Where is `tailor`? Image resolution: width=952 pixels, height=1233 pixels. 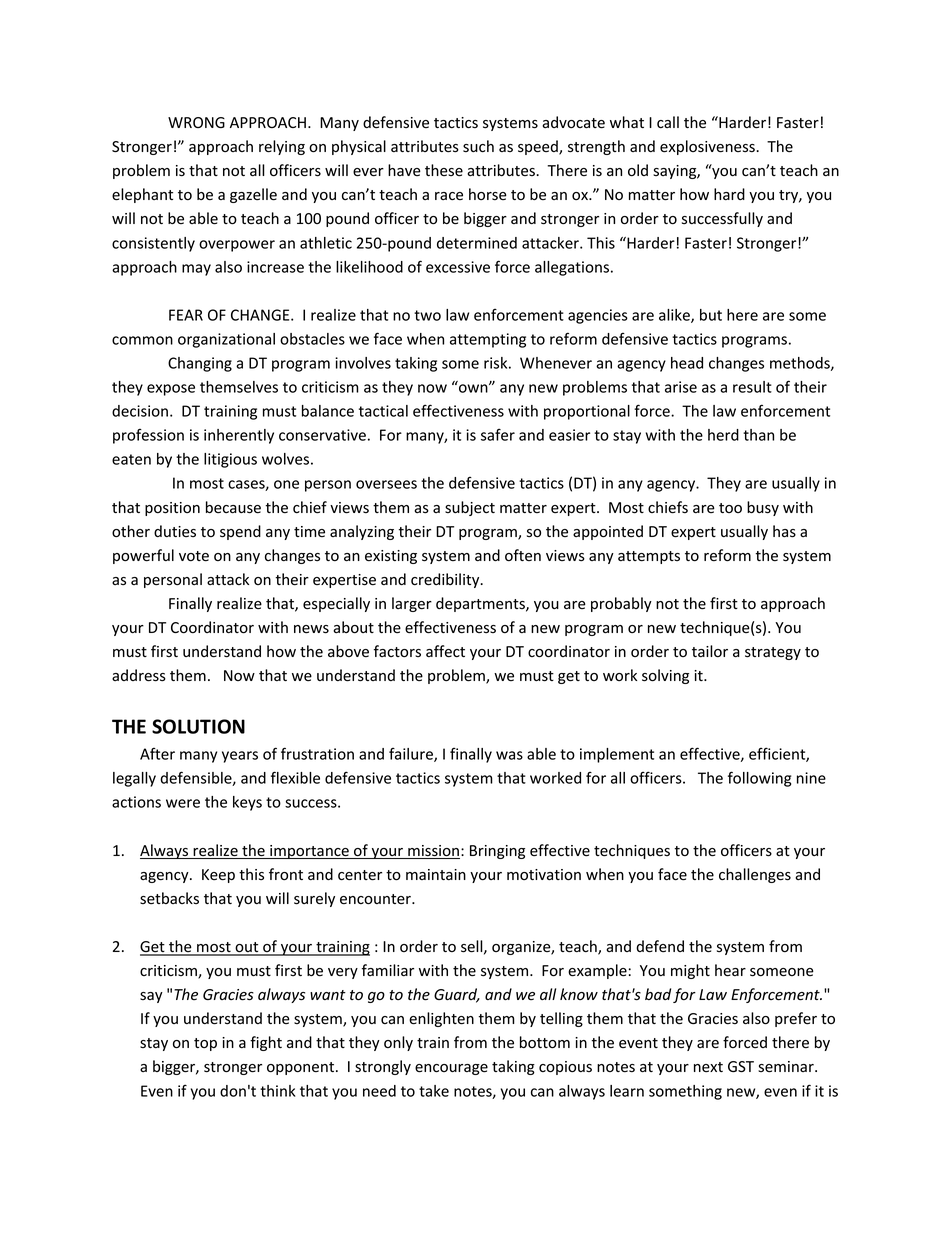
tailor is located at coordinates (710, 651).
